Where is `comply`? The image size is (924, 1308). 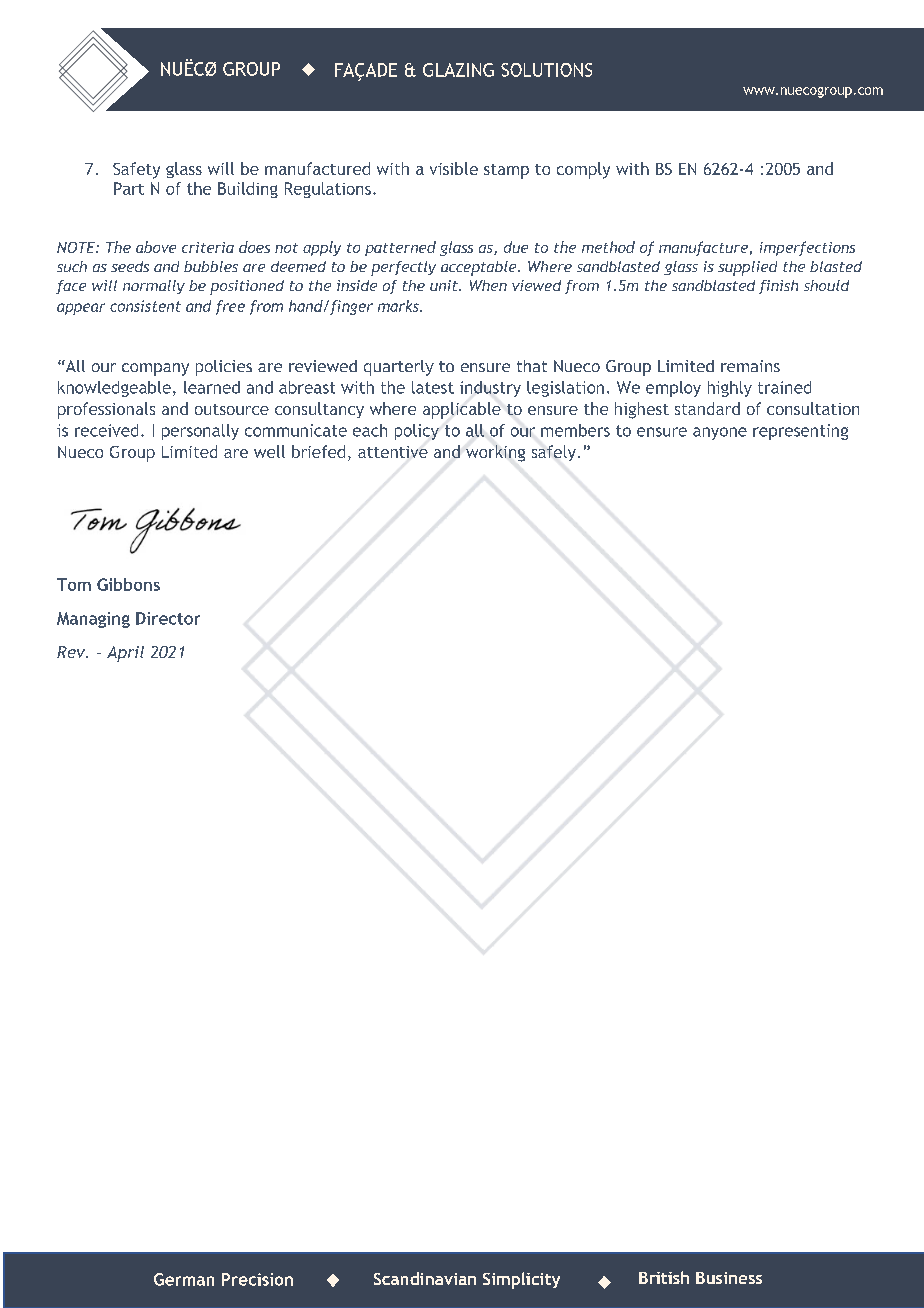 comply is located at coordinates (583, 170).
